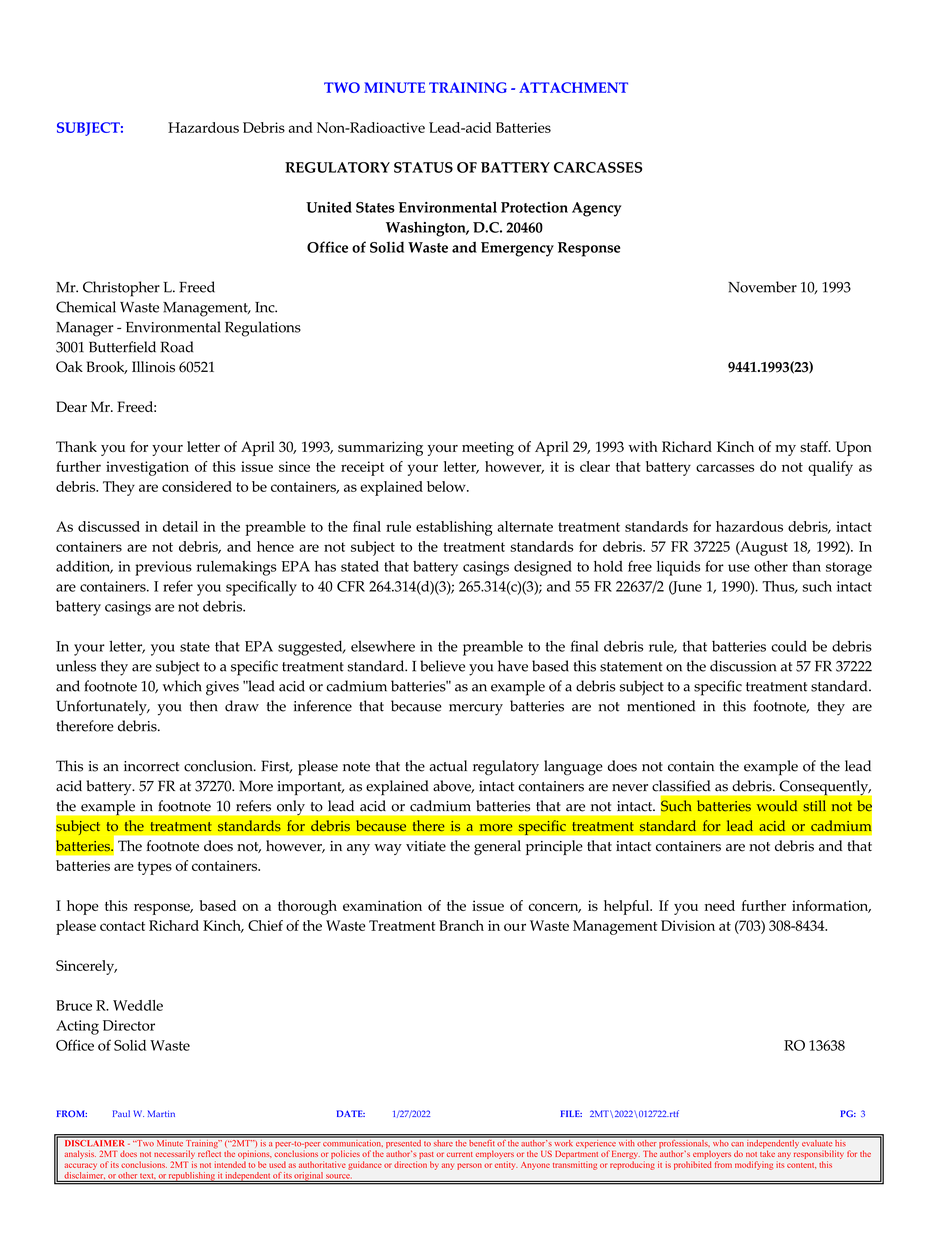  What do you see at coordinates (573, 87) in the document?
I see `ATTACHMENT` at bounding box center [573, 87].
